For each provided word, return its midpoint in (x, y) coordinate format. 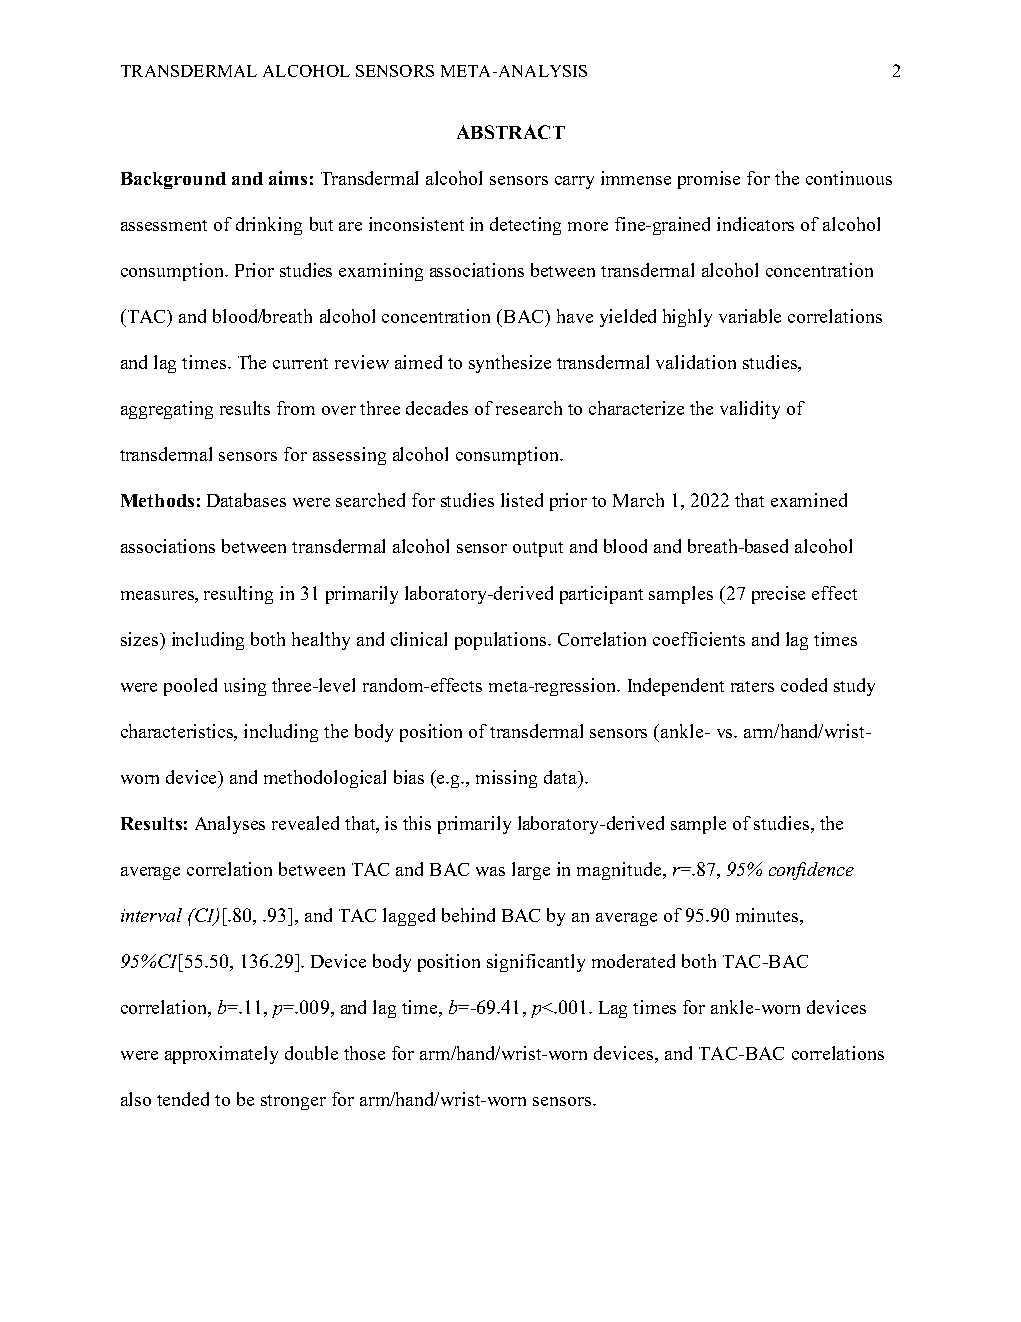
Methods (157, 500)
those (364, 1053)
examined (809, 500)
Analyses (230, 825)
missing (506, 779)
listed (522, 500)
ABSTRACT (511, 132)
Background (173, 180)
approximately (221, 1055)
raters (752, 686)
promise (709, 180)
